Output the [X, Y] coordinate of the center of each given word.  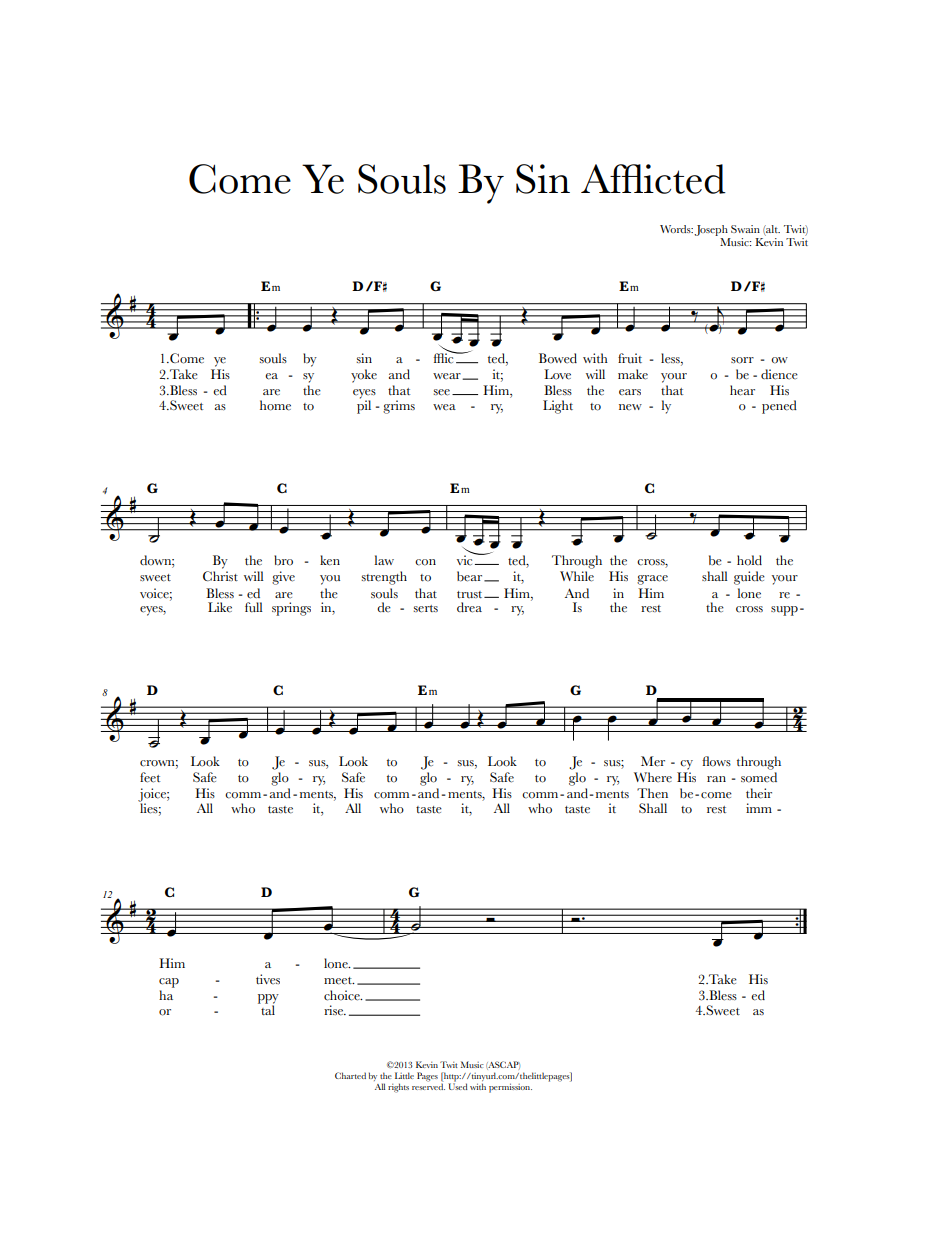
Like [220, 607]
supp [784, 611]
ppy [268, 1000]
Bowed [558, 358]
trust [471, 594]
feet [150, 777]
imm [759, 808]
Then [652, 793]
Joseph [711, 230]
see [441, 392]
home [275, 405]
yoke [364, 376]
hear [742, 390]
